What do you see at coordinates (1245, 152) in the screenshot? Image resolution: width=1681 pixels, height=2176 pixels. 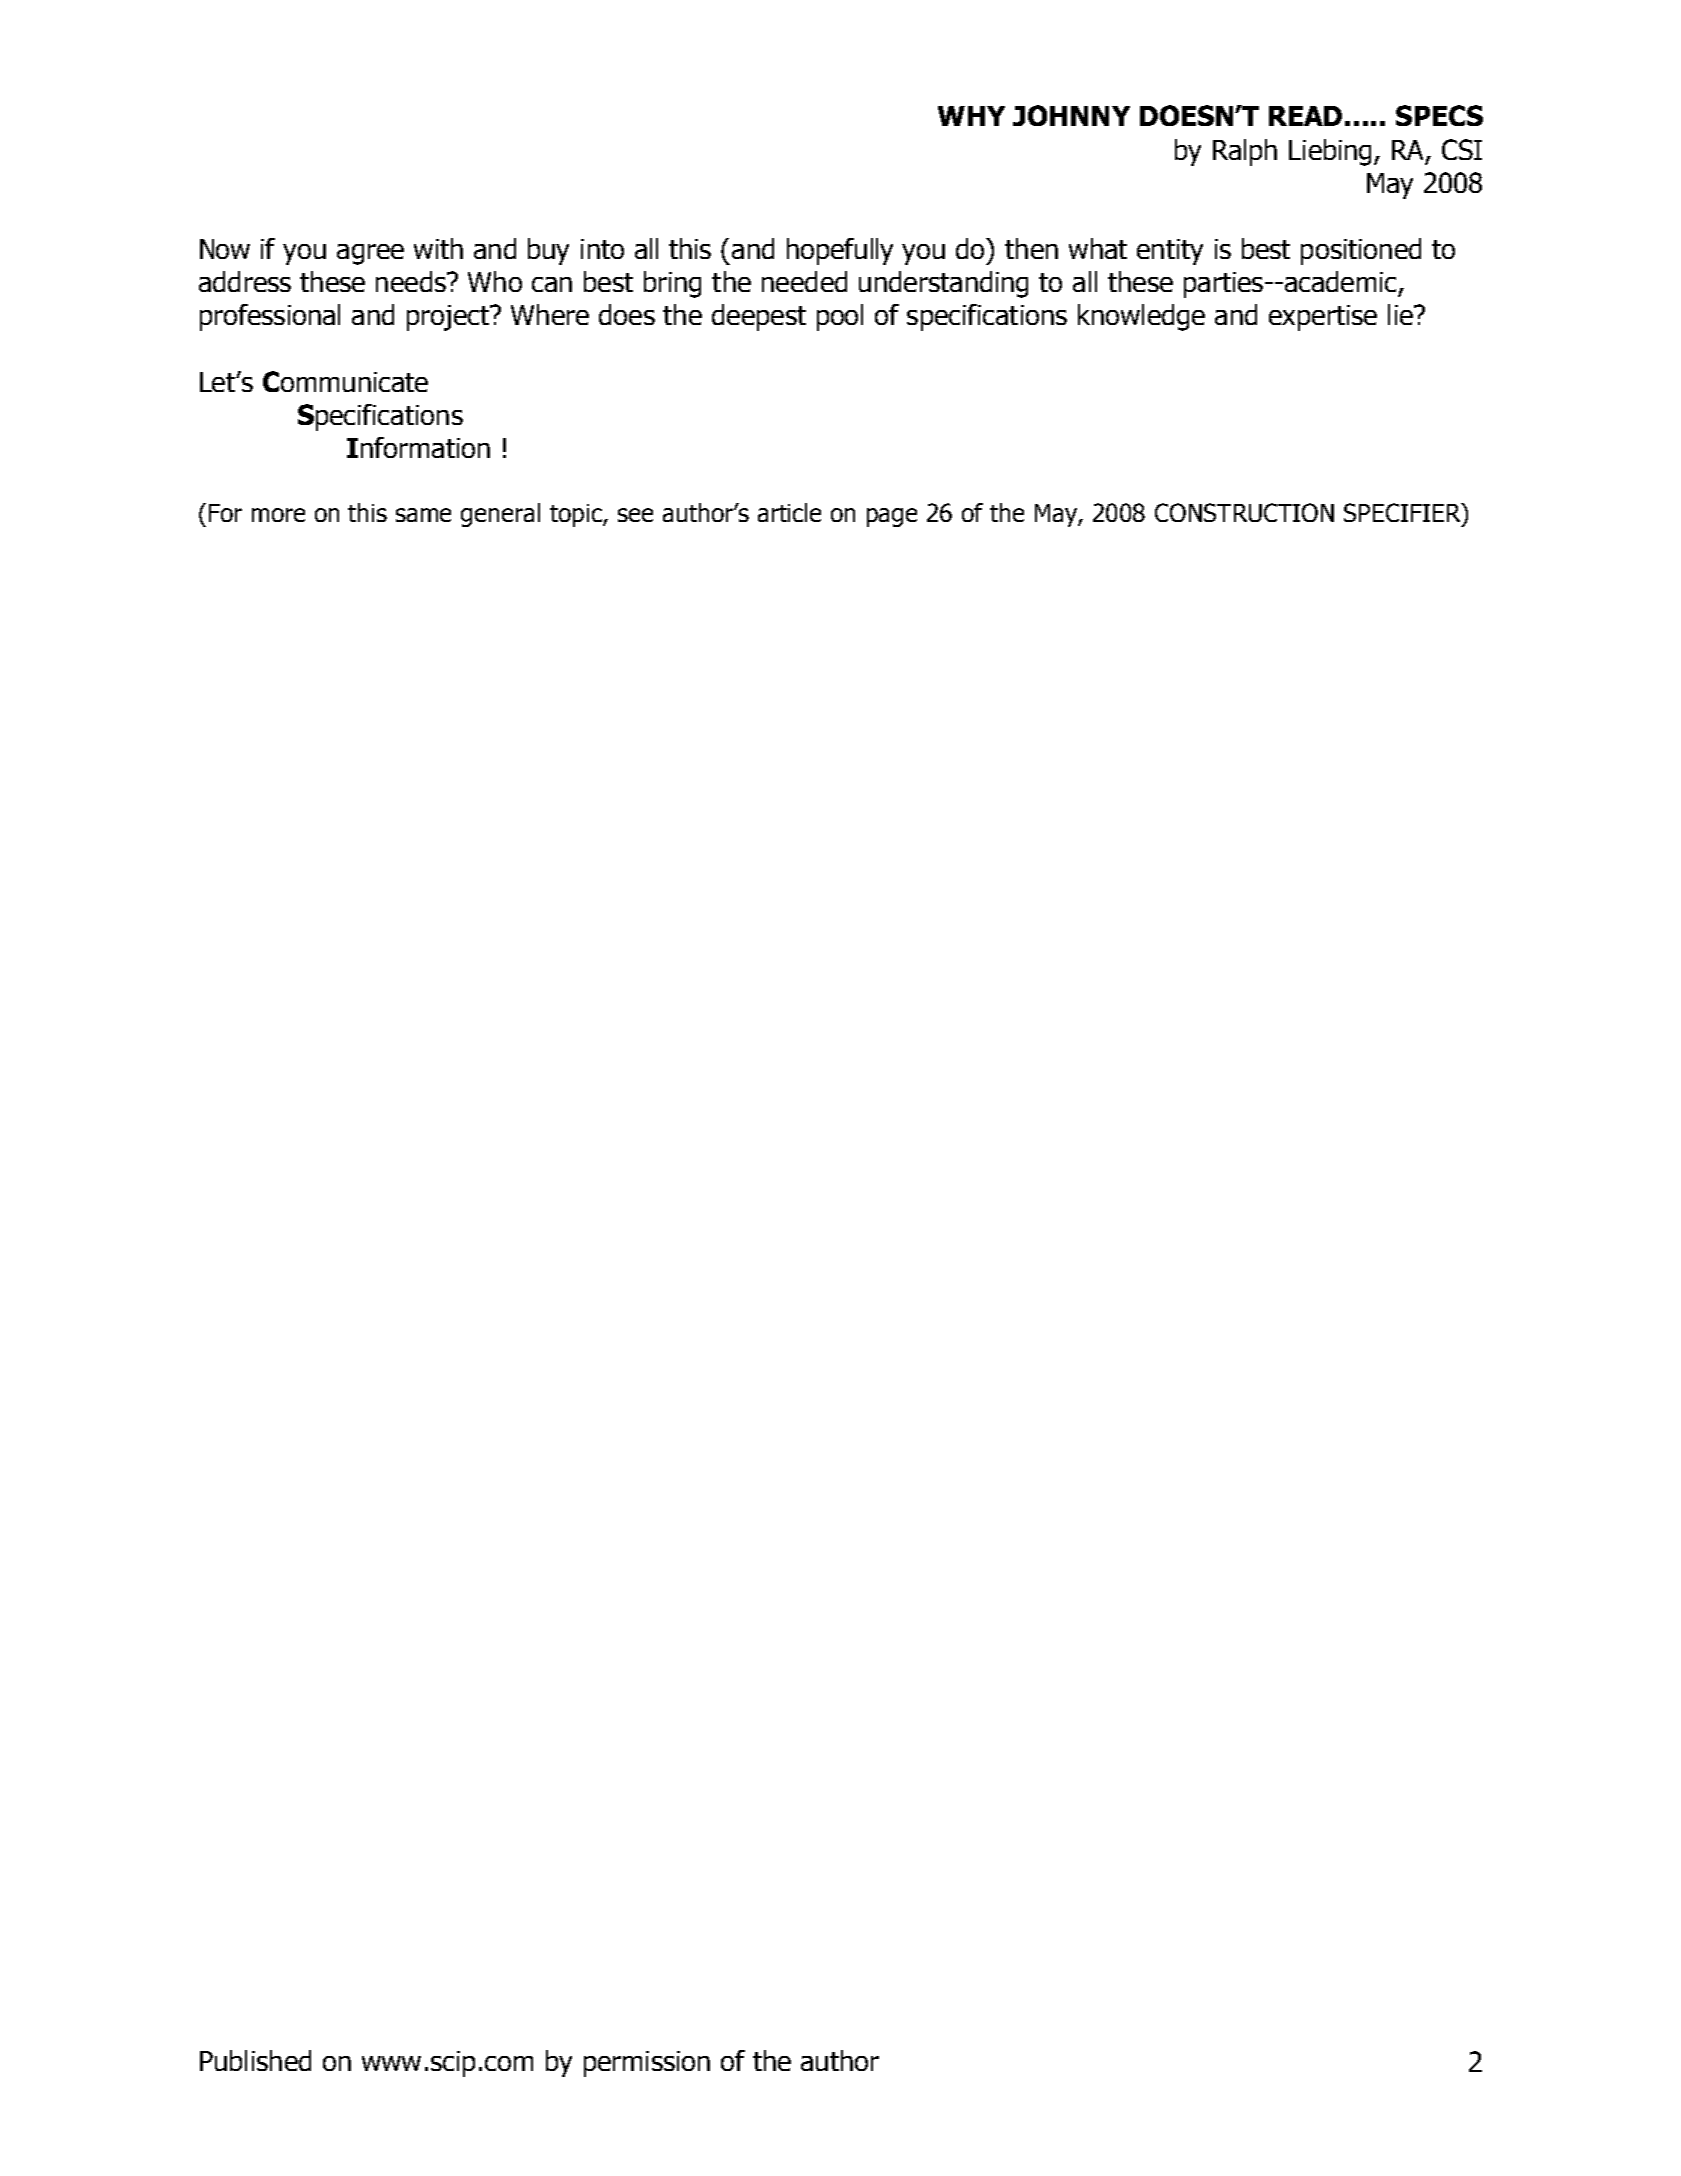 I see `Ralph` at bounding box center [1245, 152].
